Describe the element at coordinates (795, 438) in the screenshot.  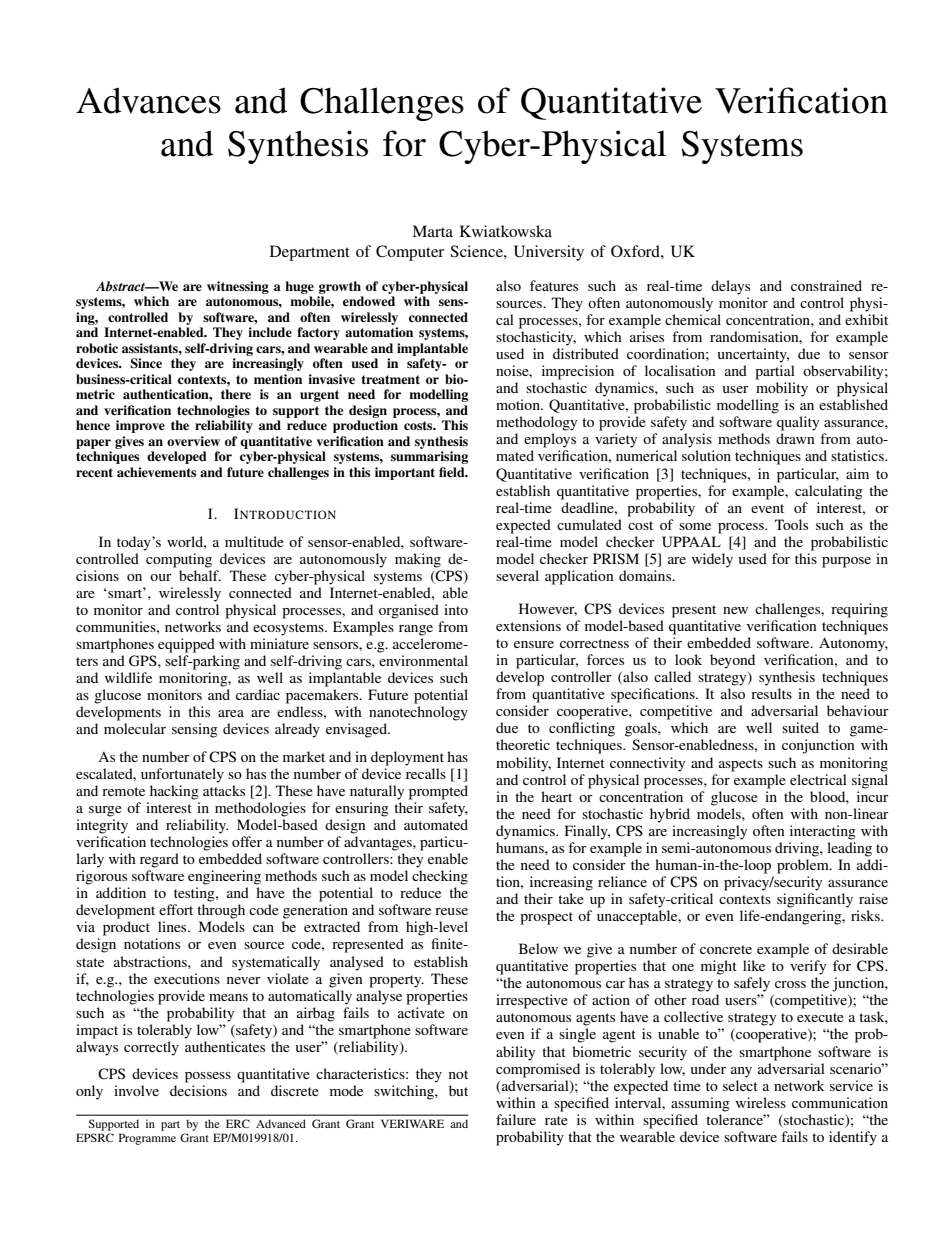
I see `drawn` at that location.
